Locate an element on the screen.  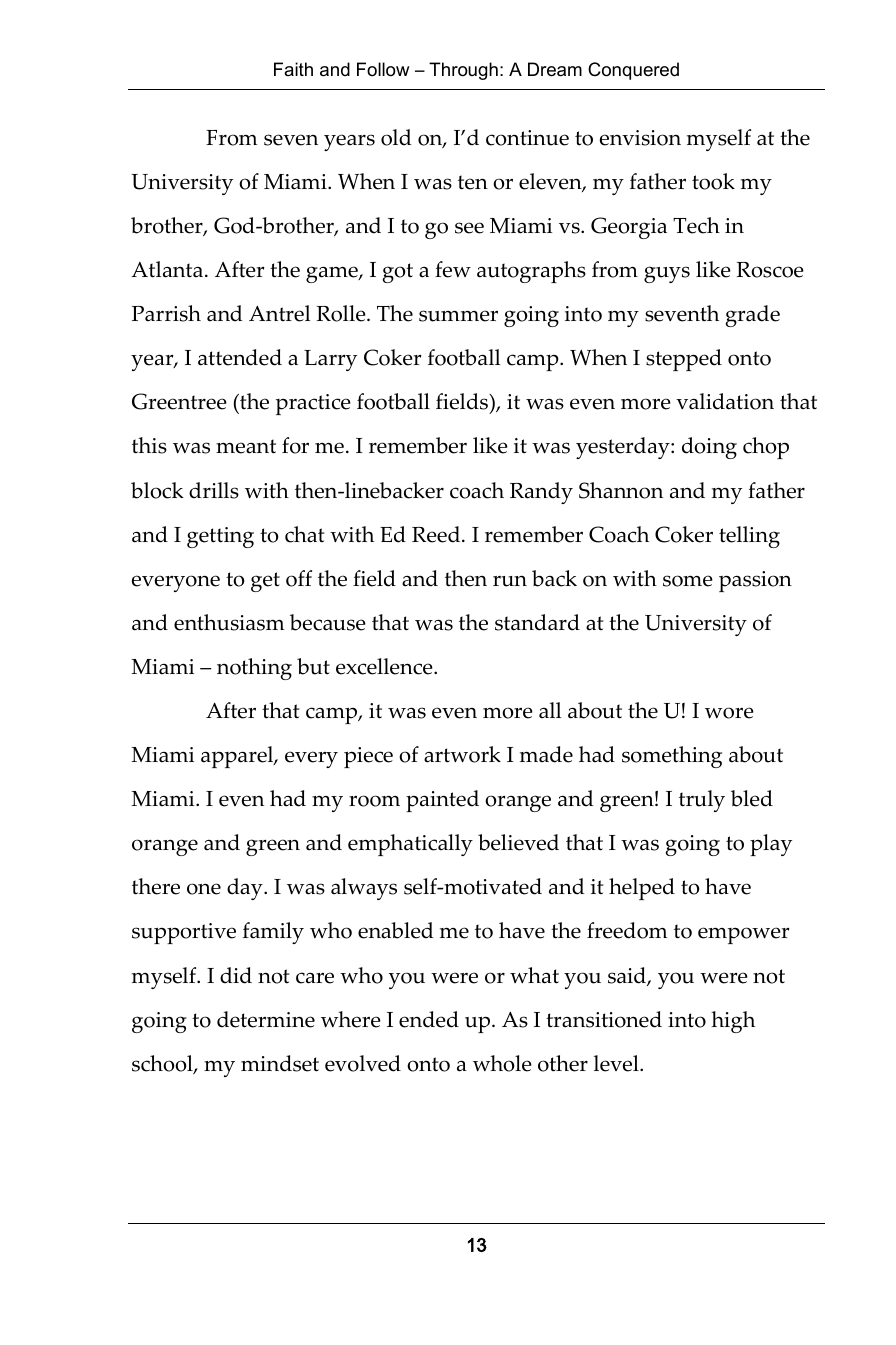
passion is located at coordinates (755, 581).
